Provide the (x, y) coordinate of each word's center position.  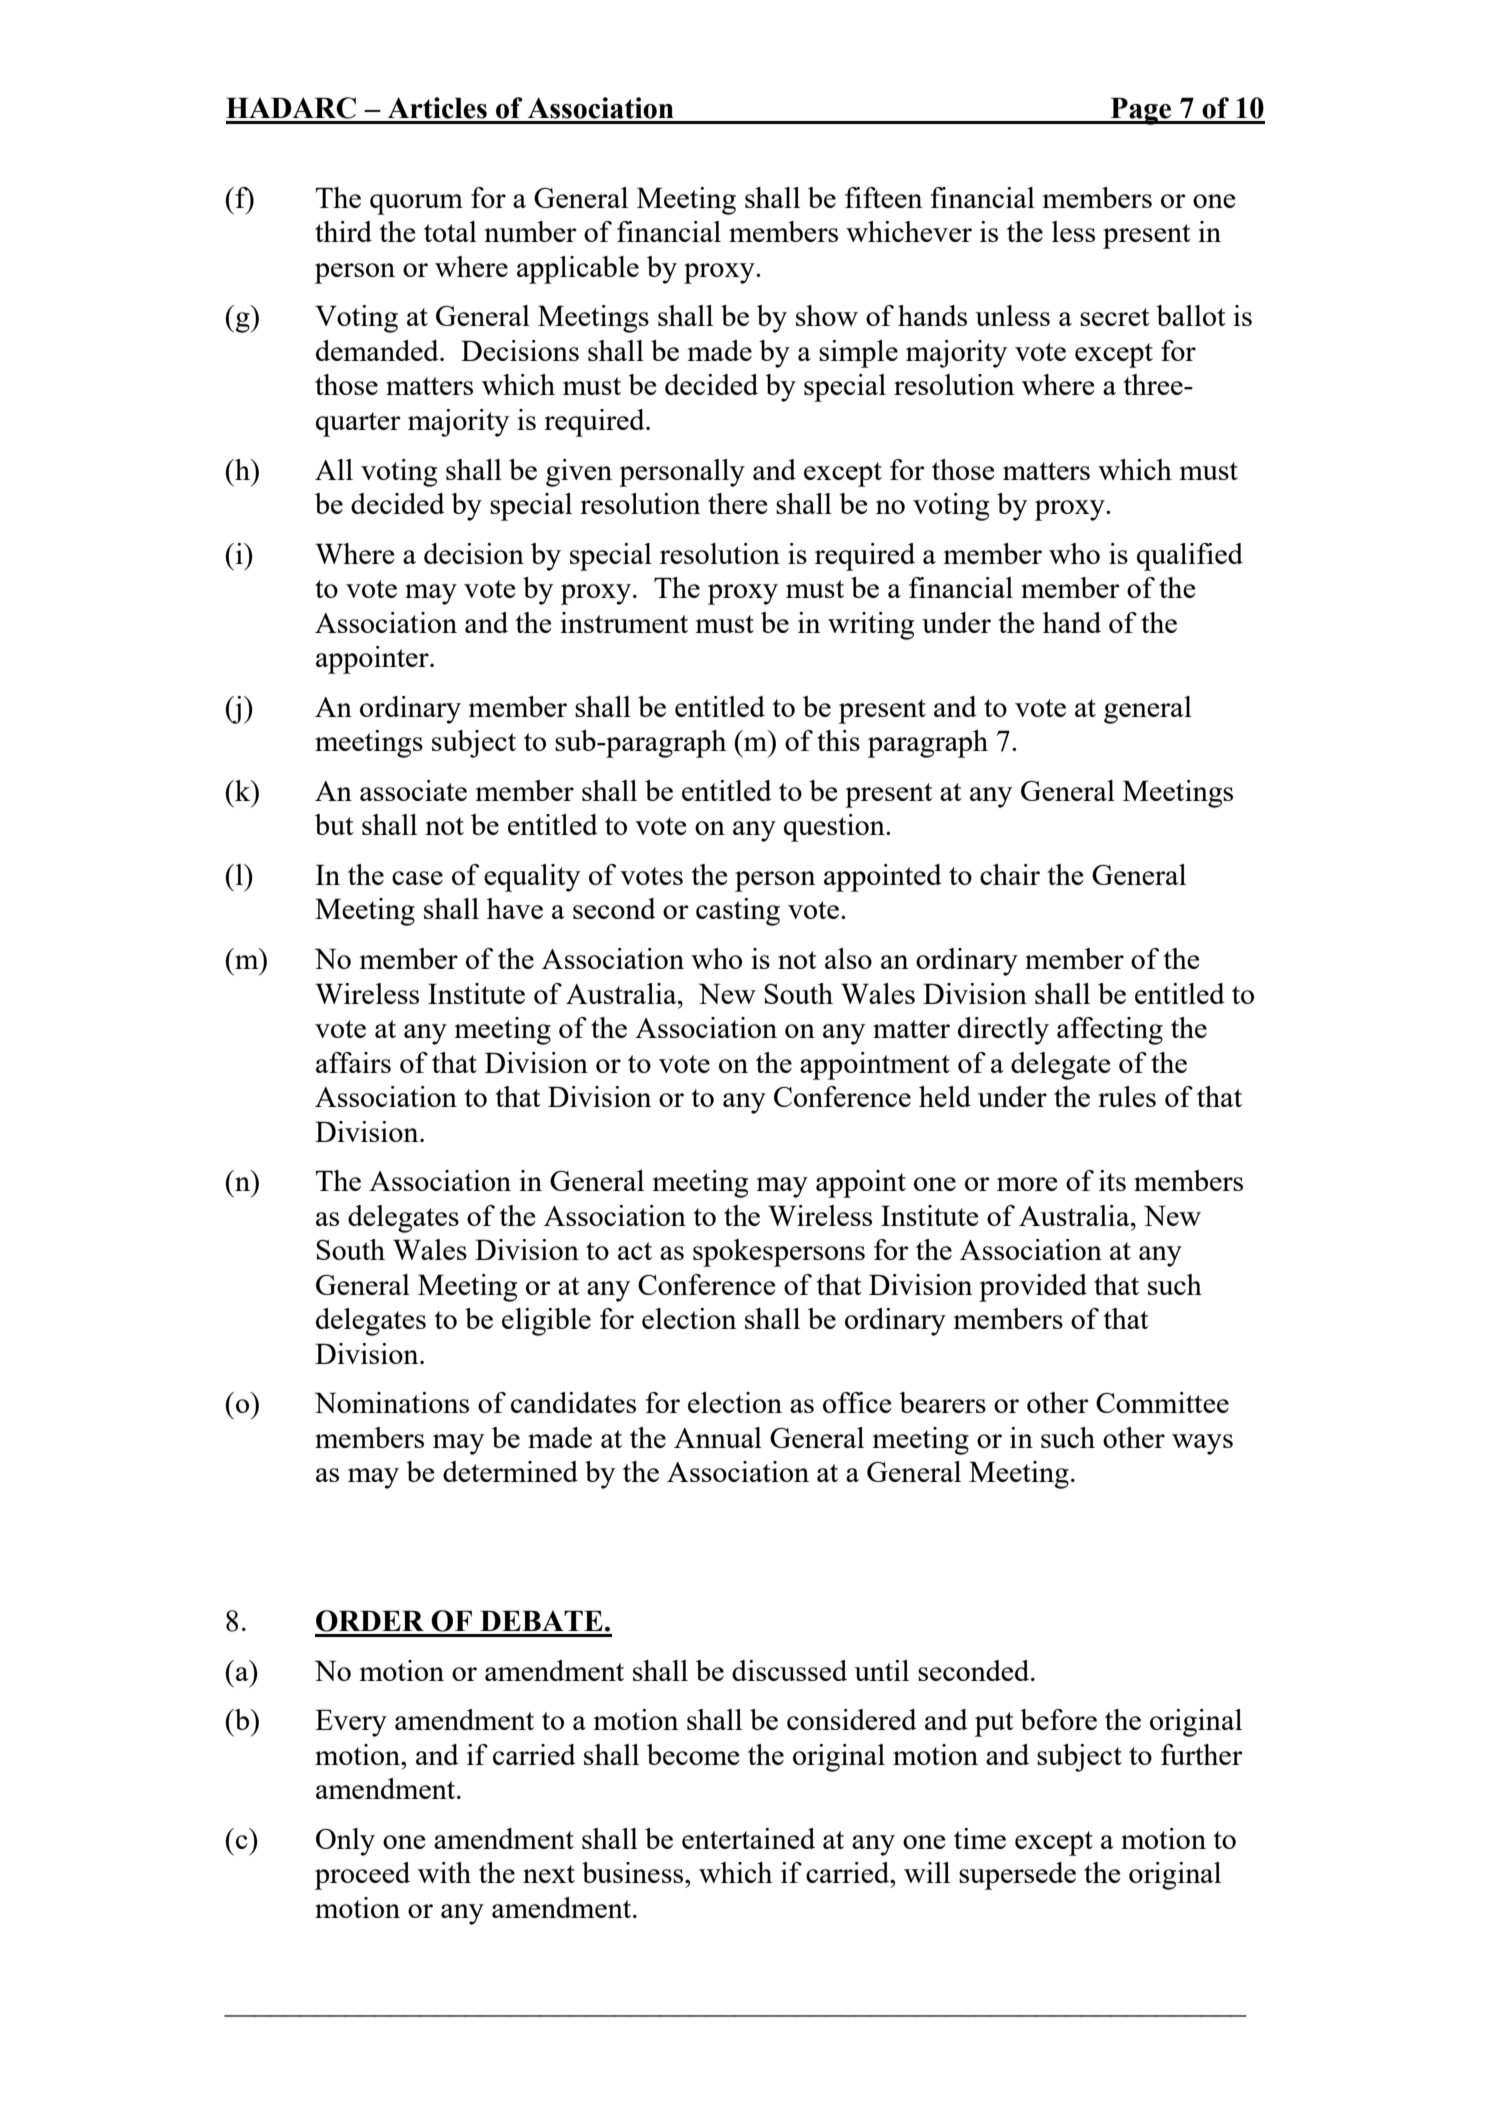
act (635, 1251)
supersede (1017, 1876)
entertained (748, 1838)
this (838, 740)
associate (413, 790)
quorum (416, 204)
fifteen (883, 197)
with (444, 1872)
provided (1033, 1288)
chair (1010, 874)
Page (1141, 111)
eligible (546, 1322)
